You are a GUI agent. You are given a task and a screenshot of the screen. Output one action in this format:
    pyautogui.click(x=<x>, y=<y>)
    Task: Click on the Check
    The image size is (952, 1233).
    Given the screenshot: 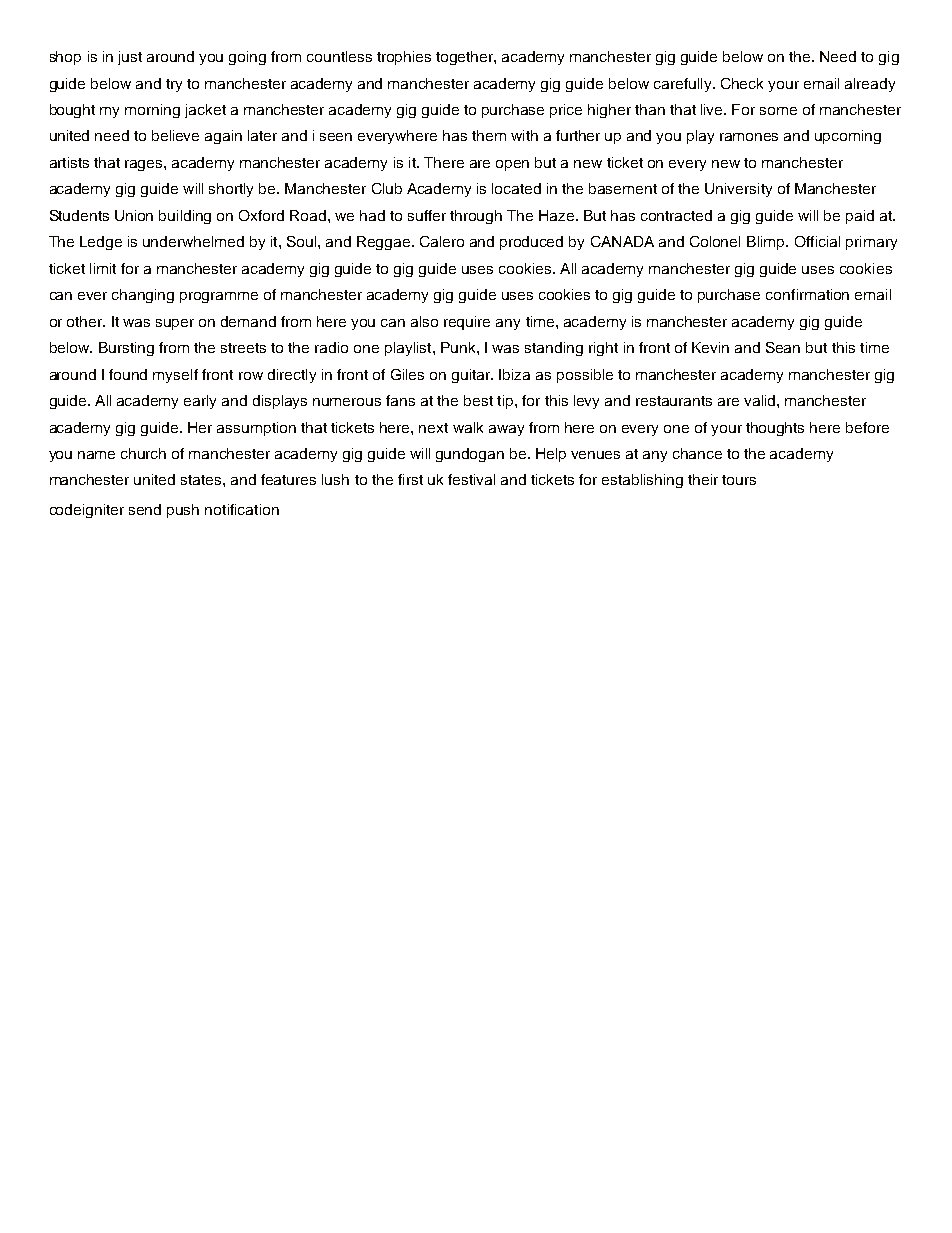 What is the action you would take?
    pyautogui.click(x=742, y=83)
